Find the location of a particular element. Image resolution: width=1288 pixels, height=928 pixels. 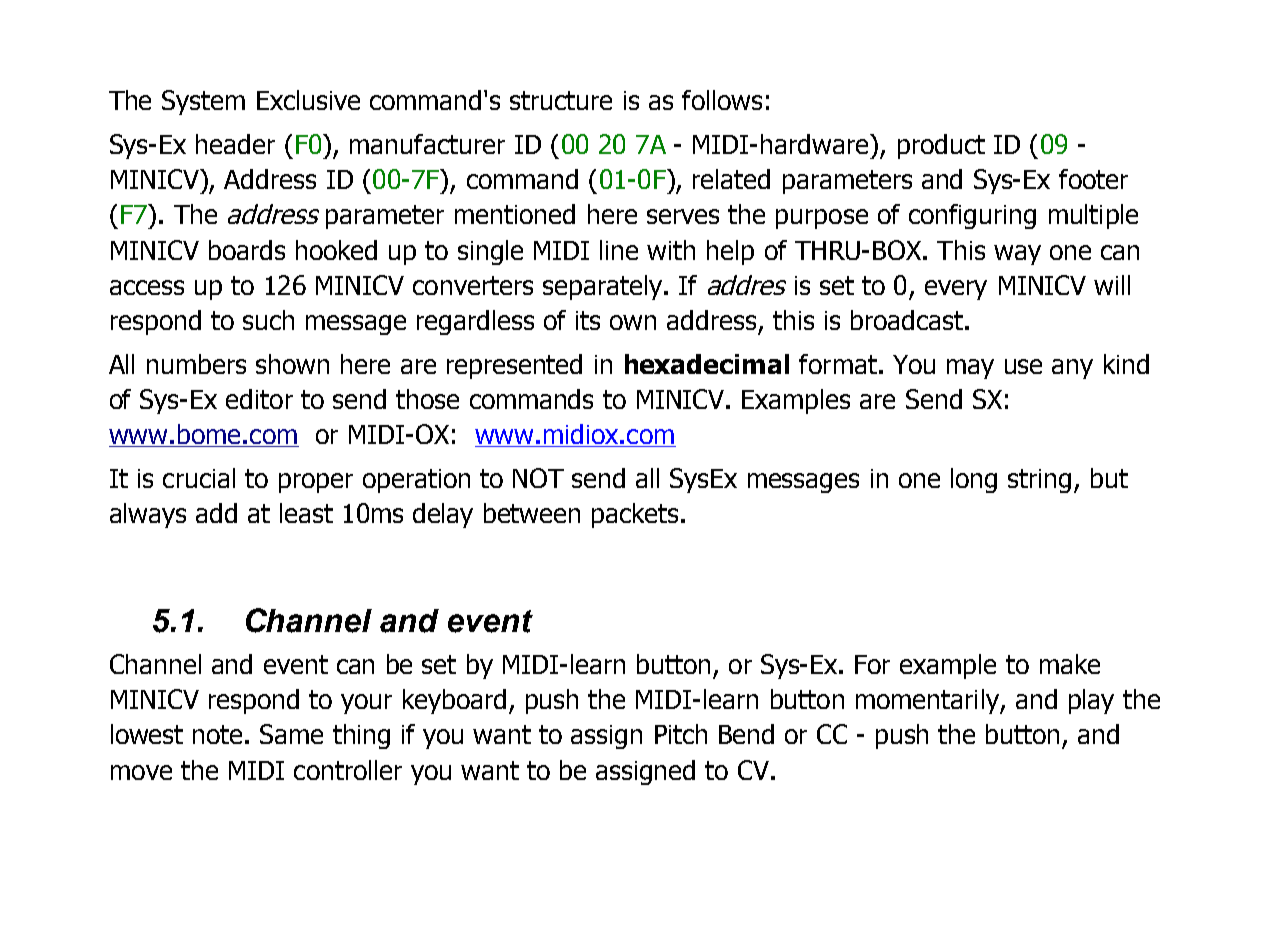

every is located at coordinates (956, 290).
